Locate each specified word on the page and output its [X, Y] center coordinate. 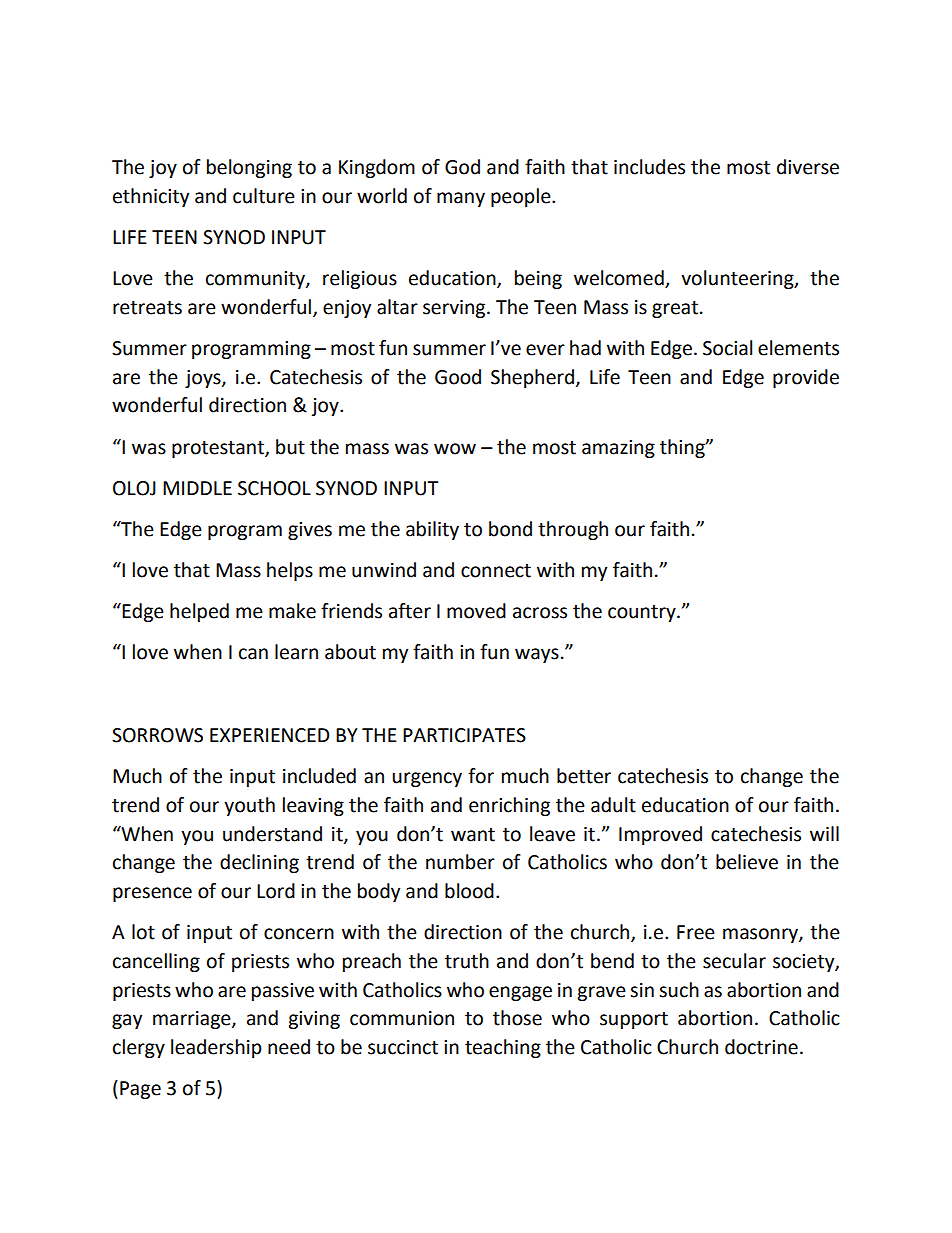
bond [510, 529]
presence [152, 894]
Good [458, 377]
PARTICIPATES [464, 735]
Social [727, 348]
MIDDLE [197, 488]
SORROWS [157, 735]
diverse [808, 167]
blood [469, 891]
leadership [216, 1048]
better [584, 776]
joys [204, 379]
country [643, 613]
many [461, 199]
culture [264, 196]
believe [747, 862]
